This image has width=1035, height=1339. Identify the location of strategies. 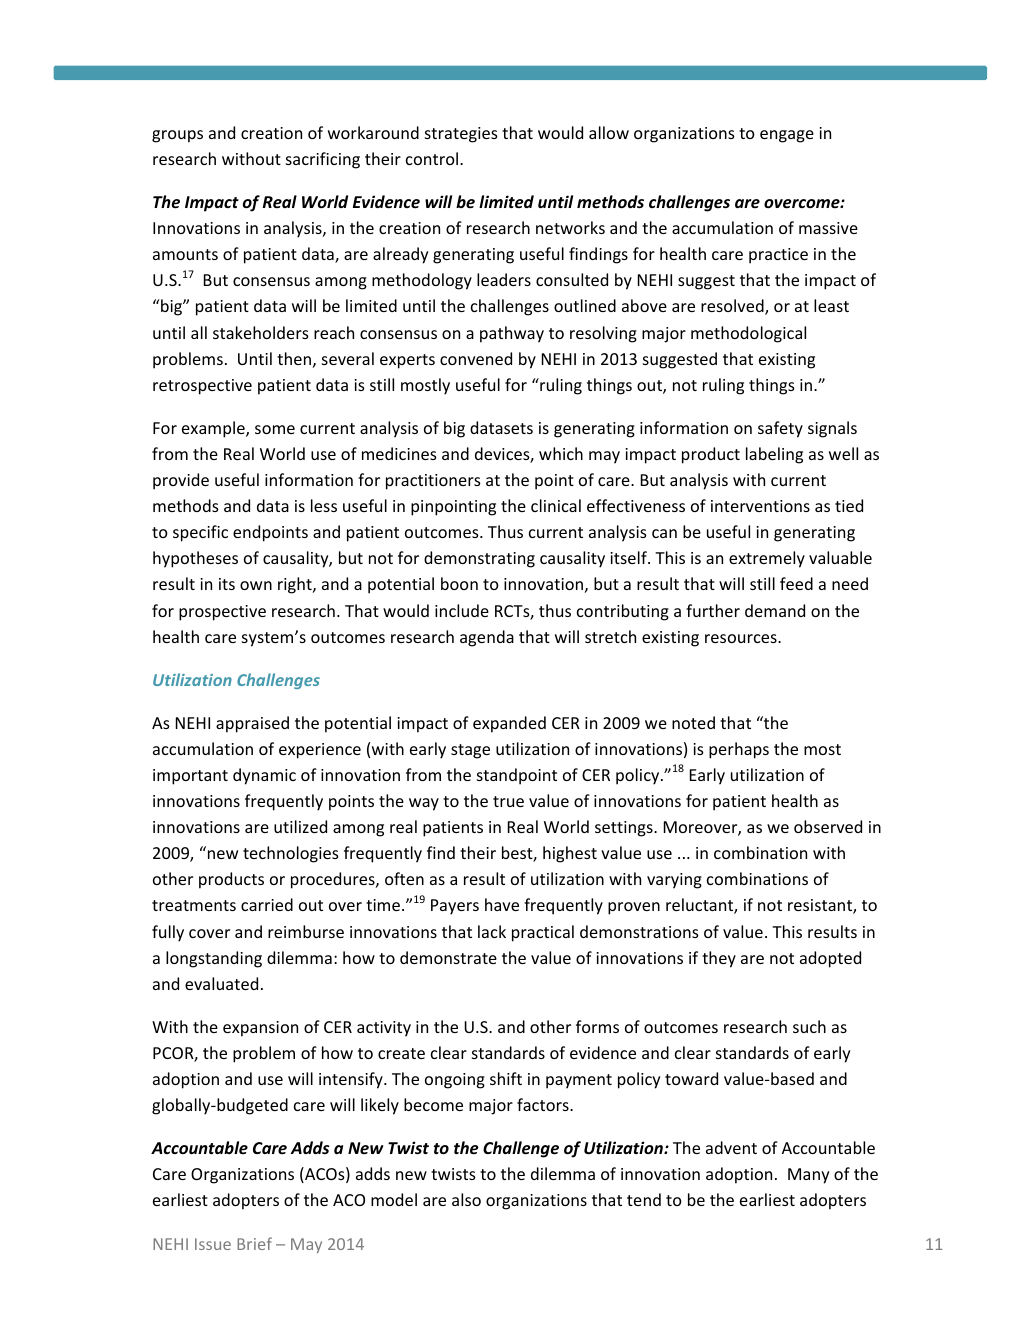
(461, 135).
